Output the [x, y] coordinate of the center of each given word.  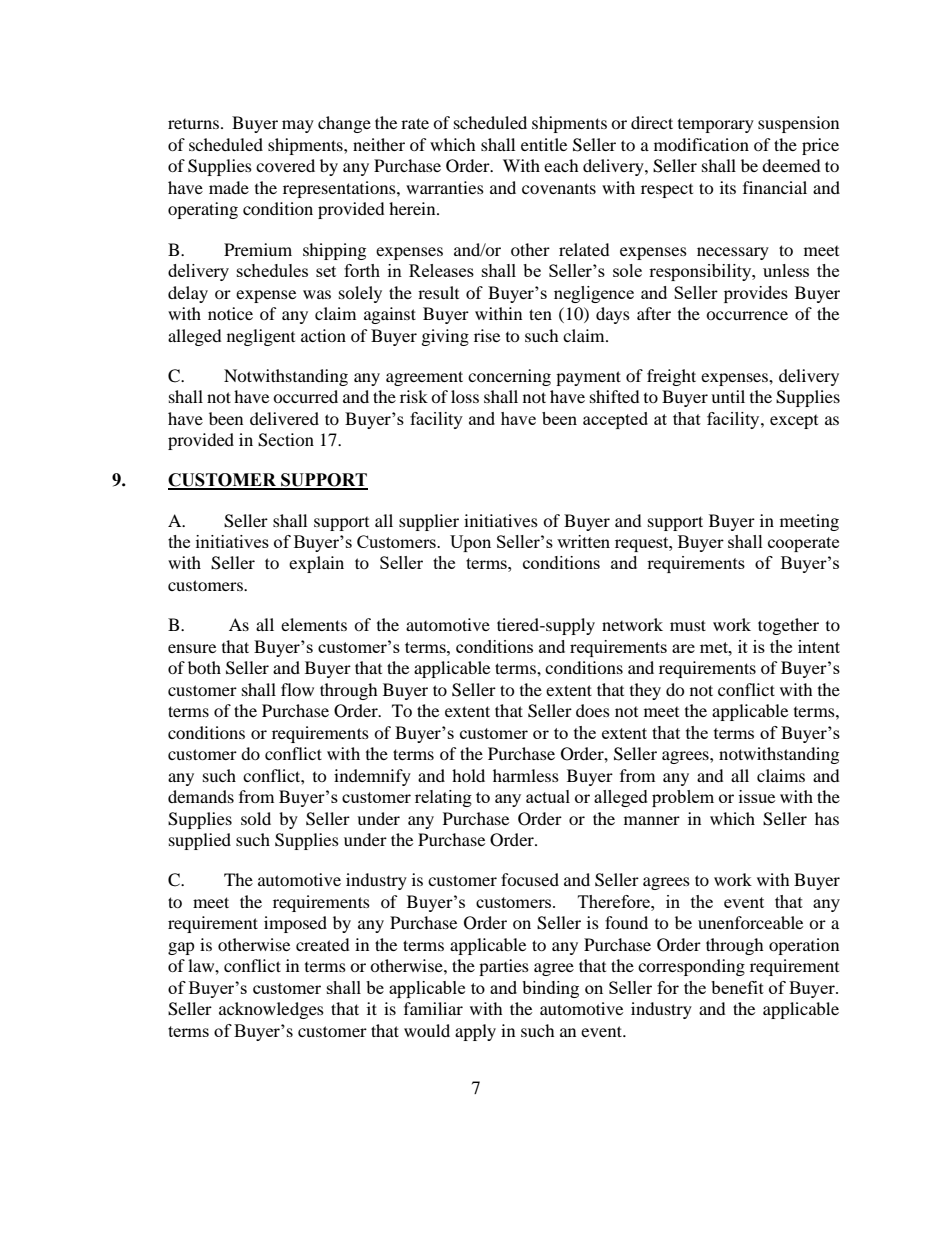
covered [285, 165]
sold [256, 818]
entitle [544, 144]
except [794, 422]
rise [487, 335]
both [204, 667]
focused [530, 879]
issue [757, 796]
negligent [261, 337]
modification [701, 144]
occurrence [747, 315]
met [715, 647]
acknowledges [271, 1010]
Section [286, 440]
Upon [470, 543]
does [593, 710]
